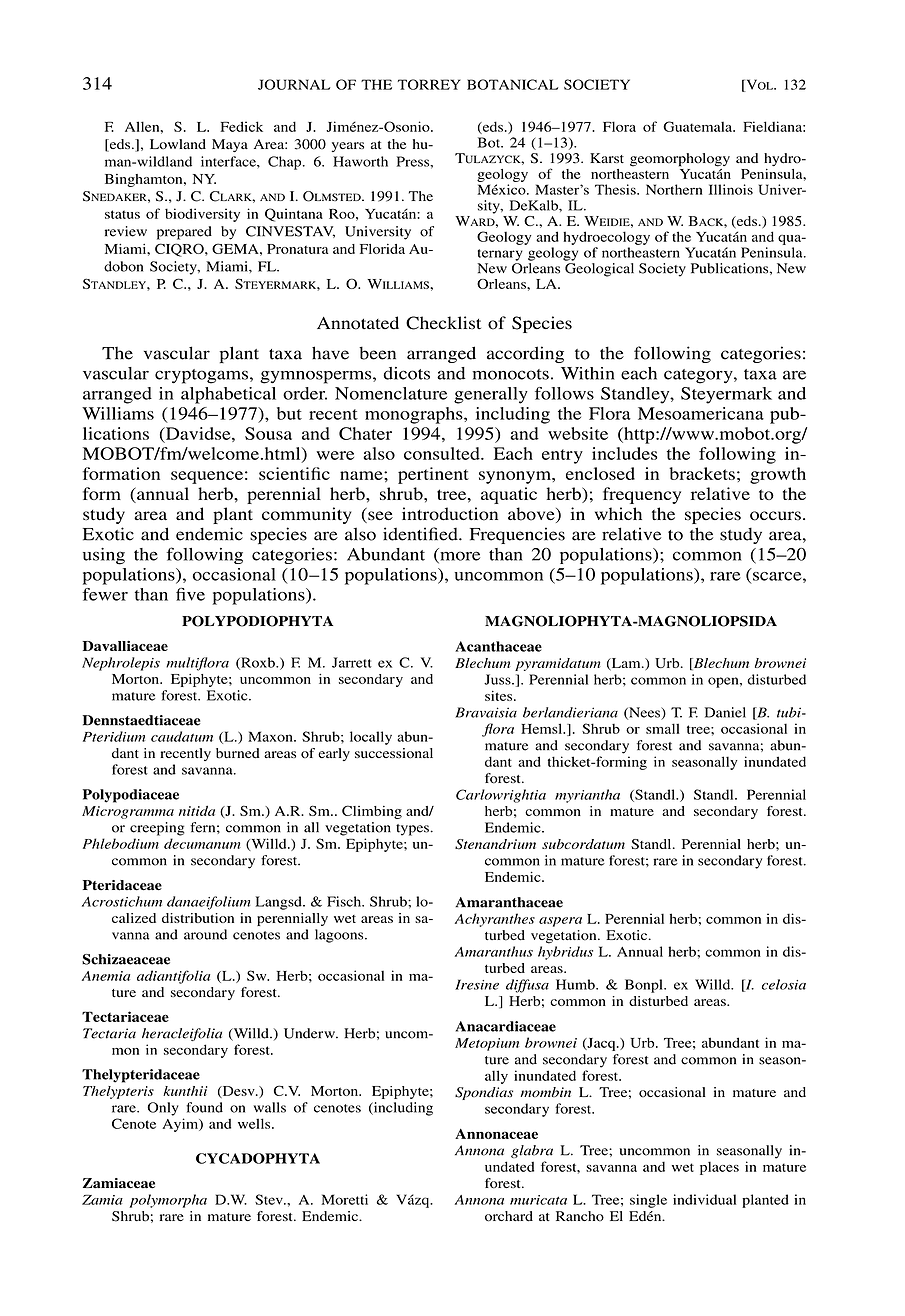 This screenshot has width=905, height=1316. What do you see at coordinates (163, 1109) in the screenshot?
I see `Only` at bounding box center [163, 1109].
